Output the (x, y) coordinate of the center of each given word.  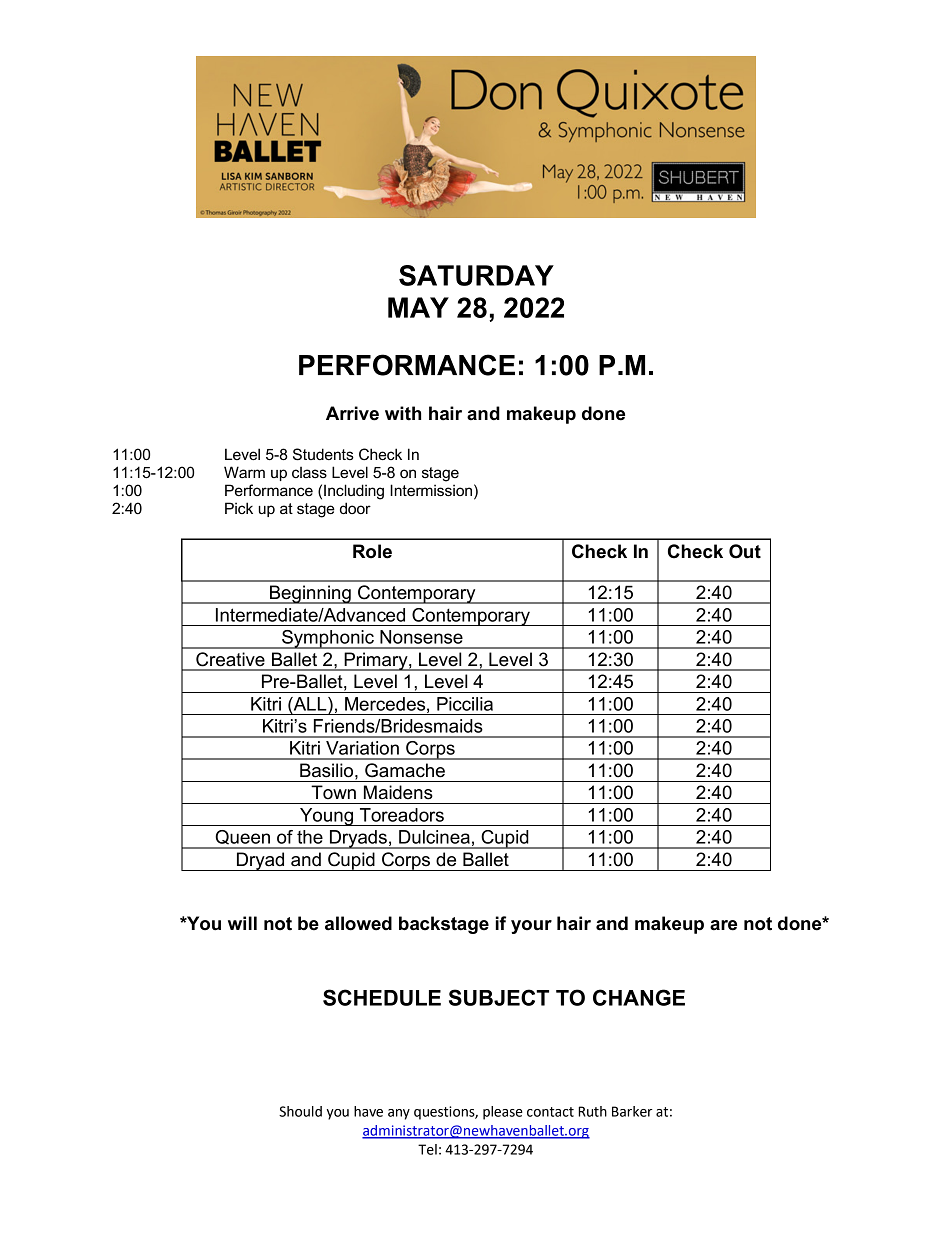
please (503, 1113)
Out (745, 551)
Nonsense (421, 637)
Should (300, 1111)
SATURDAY (476, 275)
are (723, 925)
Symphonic (328, 639)
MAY (418, 307)
